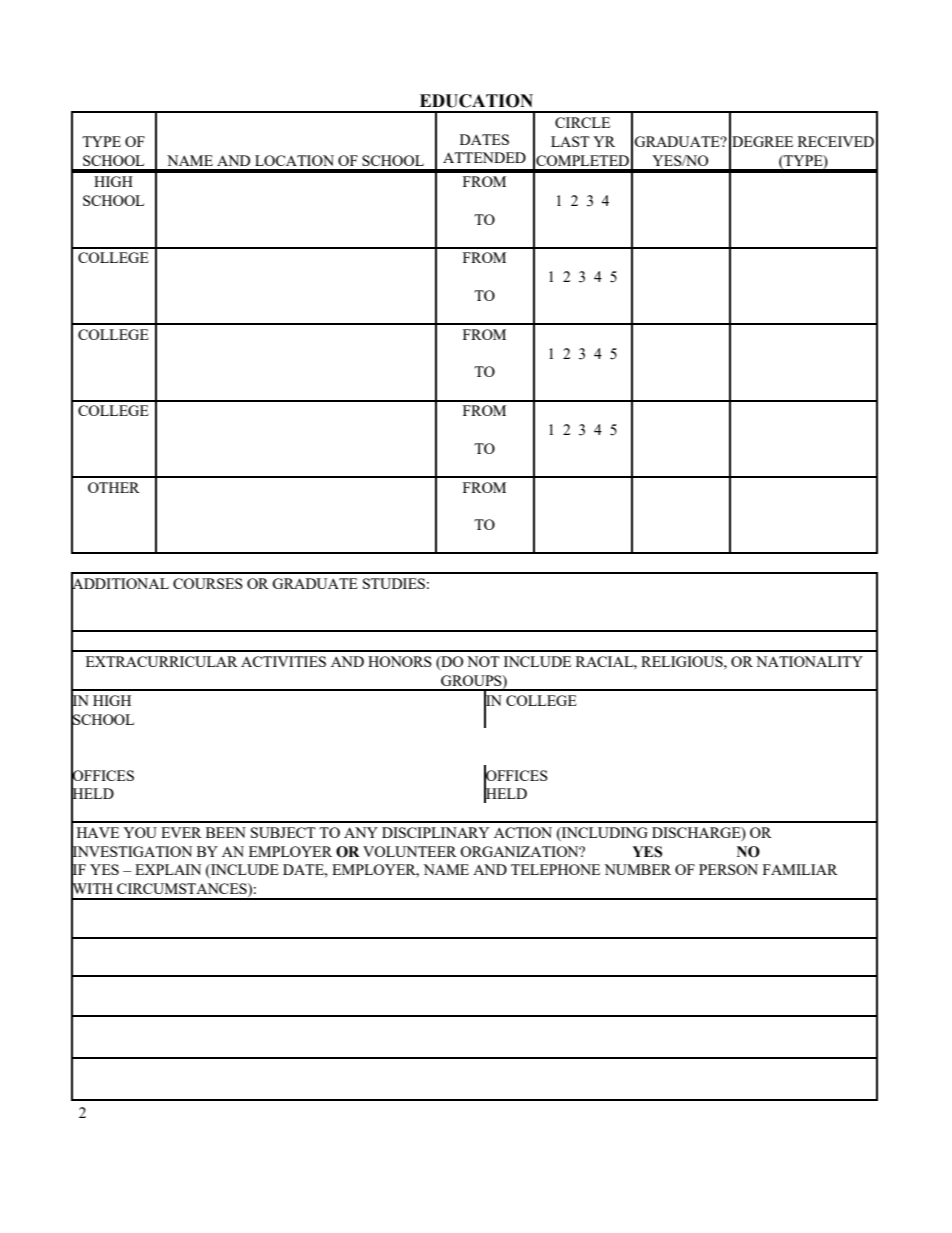  What do you see at coordinates (728, 869) in the screenshot?
I see `PERSON` at bounding box center [728, 869].
